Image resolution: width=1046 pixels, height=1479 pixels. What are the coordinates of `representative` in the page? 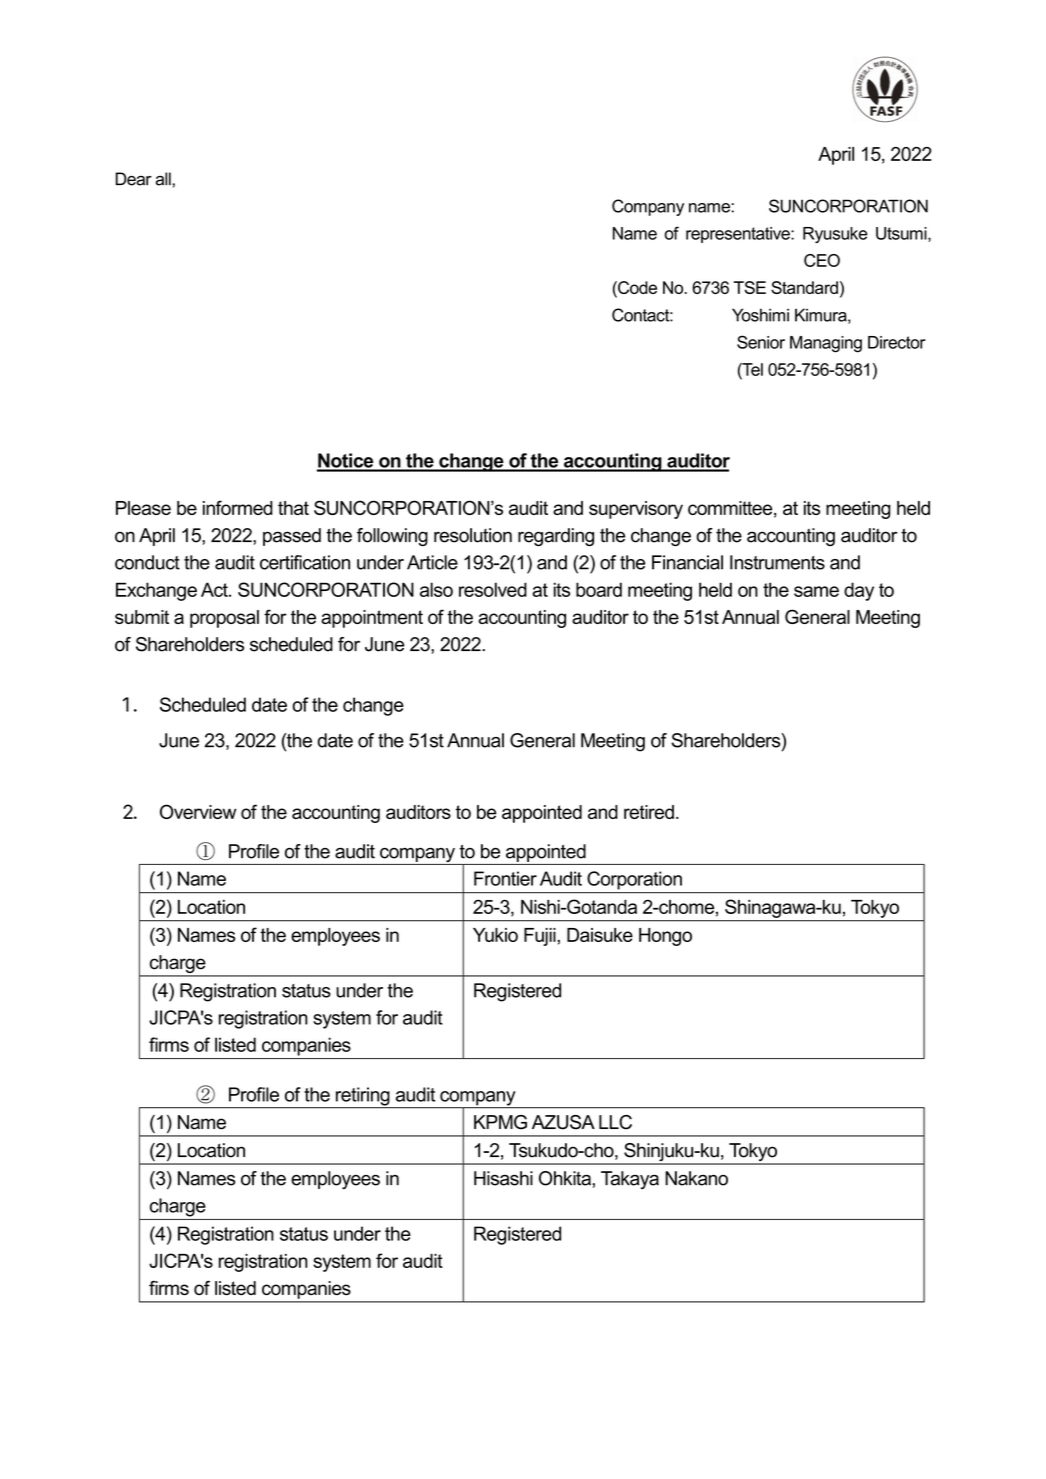 It's located at (739, 235).
